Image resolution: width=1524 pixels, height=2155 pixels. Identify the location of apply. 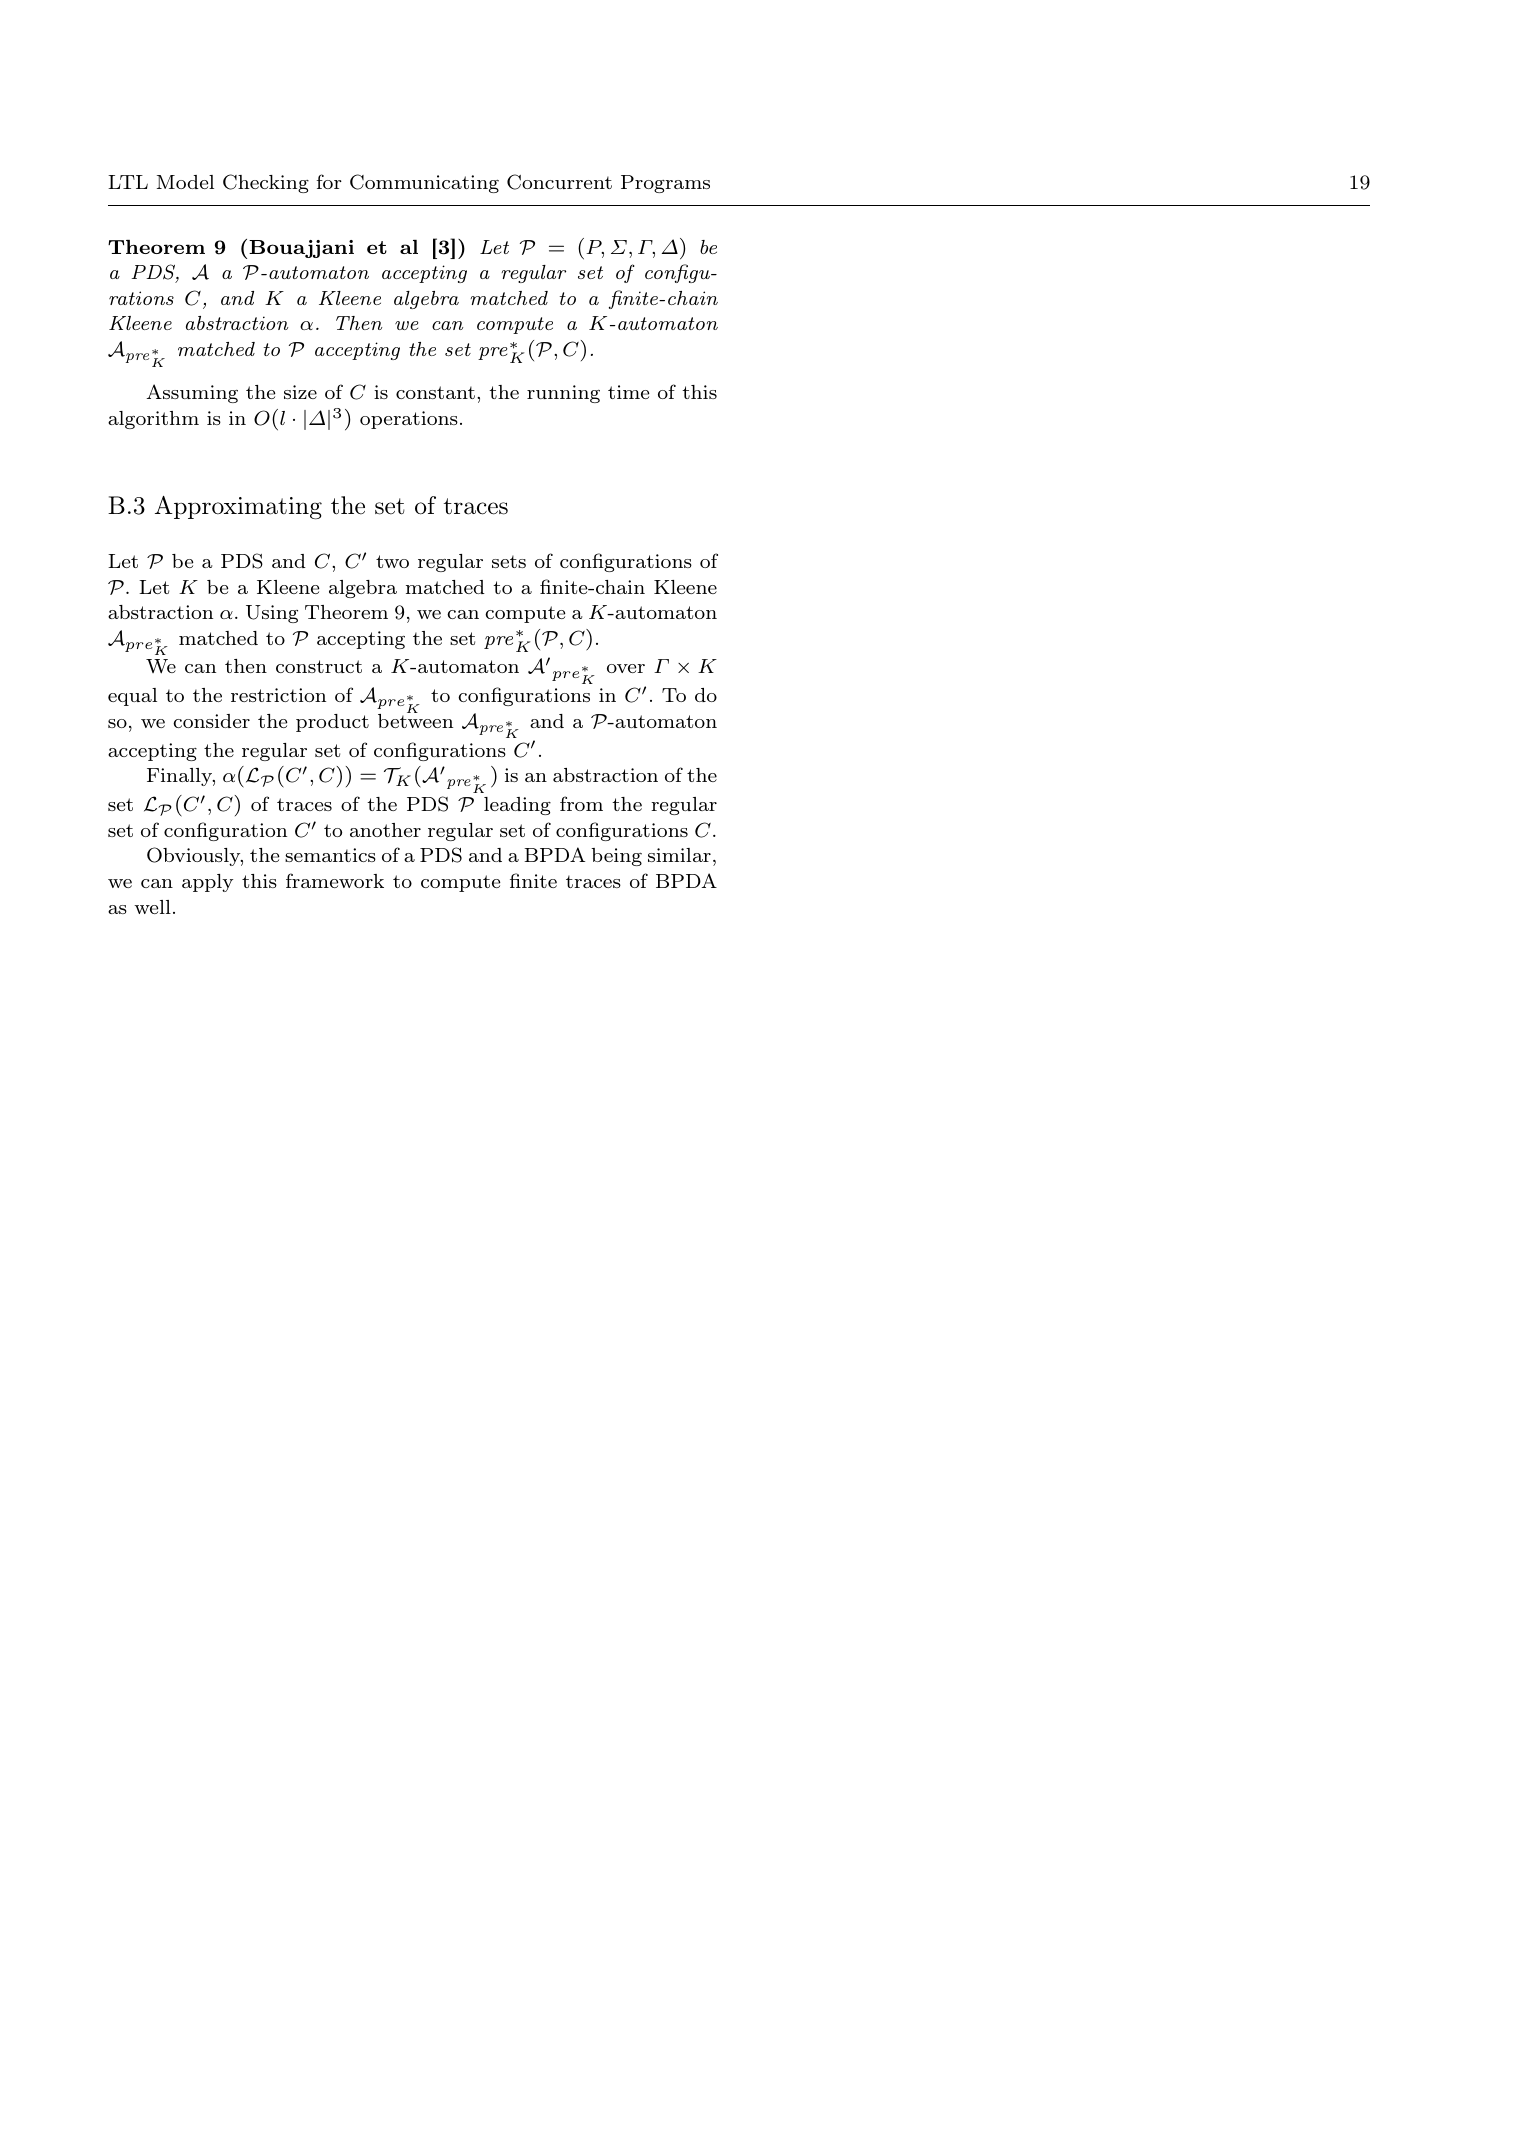
(207, 883).
